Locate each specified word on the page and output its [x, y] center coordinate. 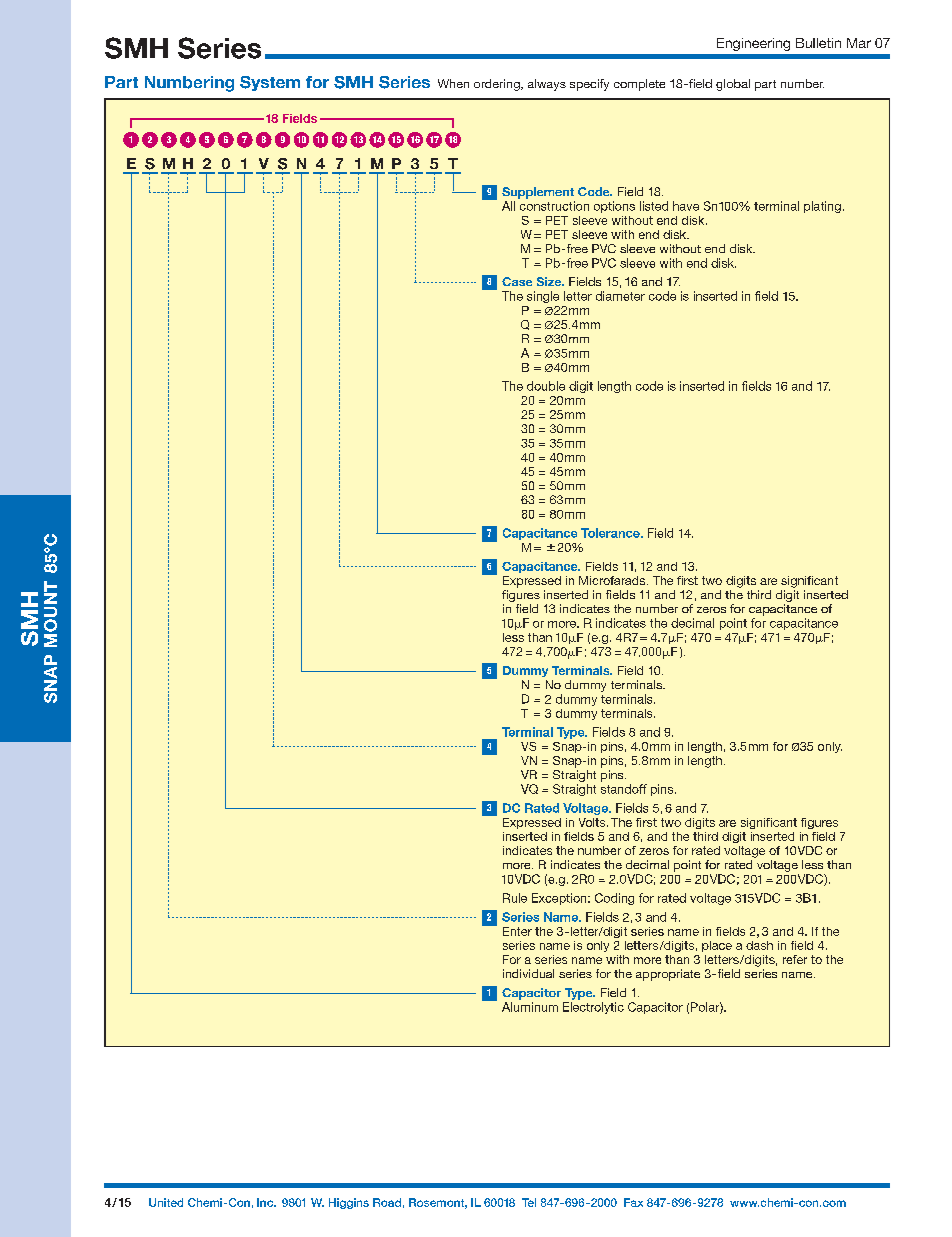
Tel [529, 1202]
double [546, 386]
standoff [624, 789]
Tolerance [611, 533]
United [166, 1202]
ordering [498, 85]
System [270, 83]
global [733, 85]
